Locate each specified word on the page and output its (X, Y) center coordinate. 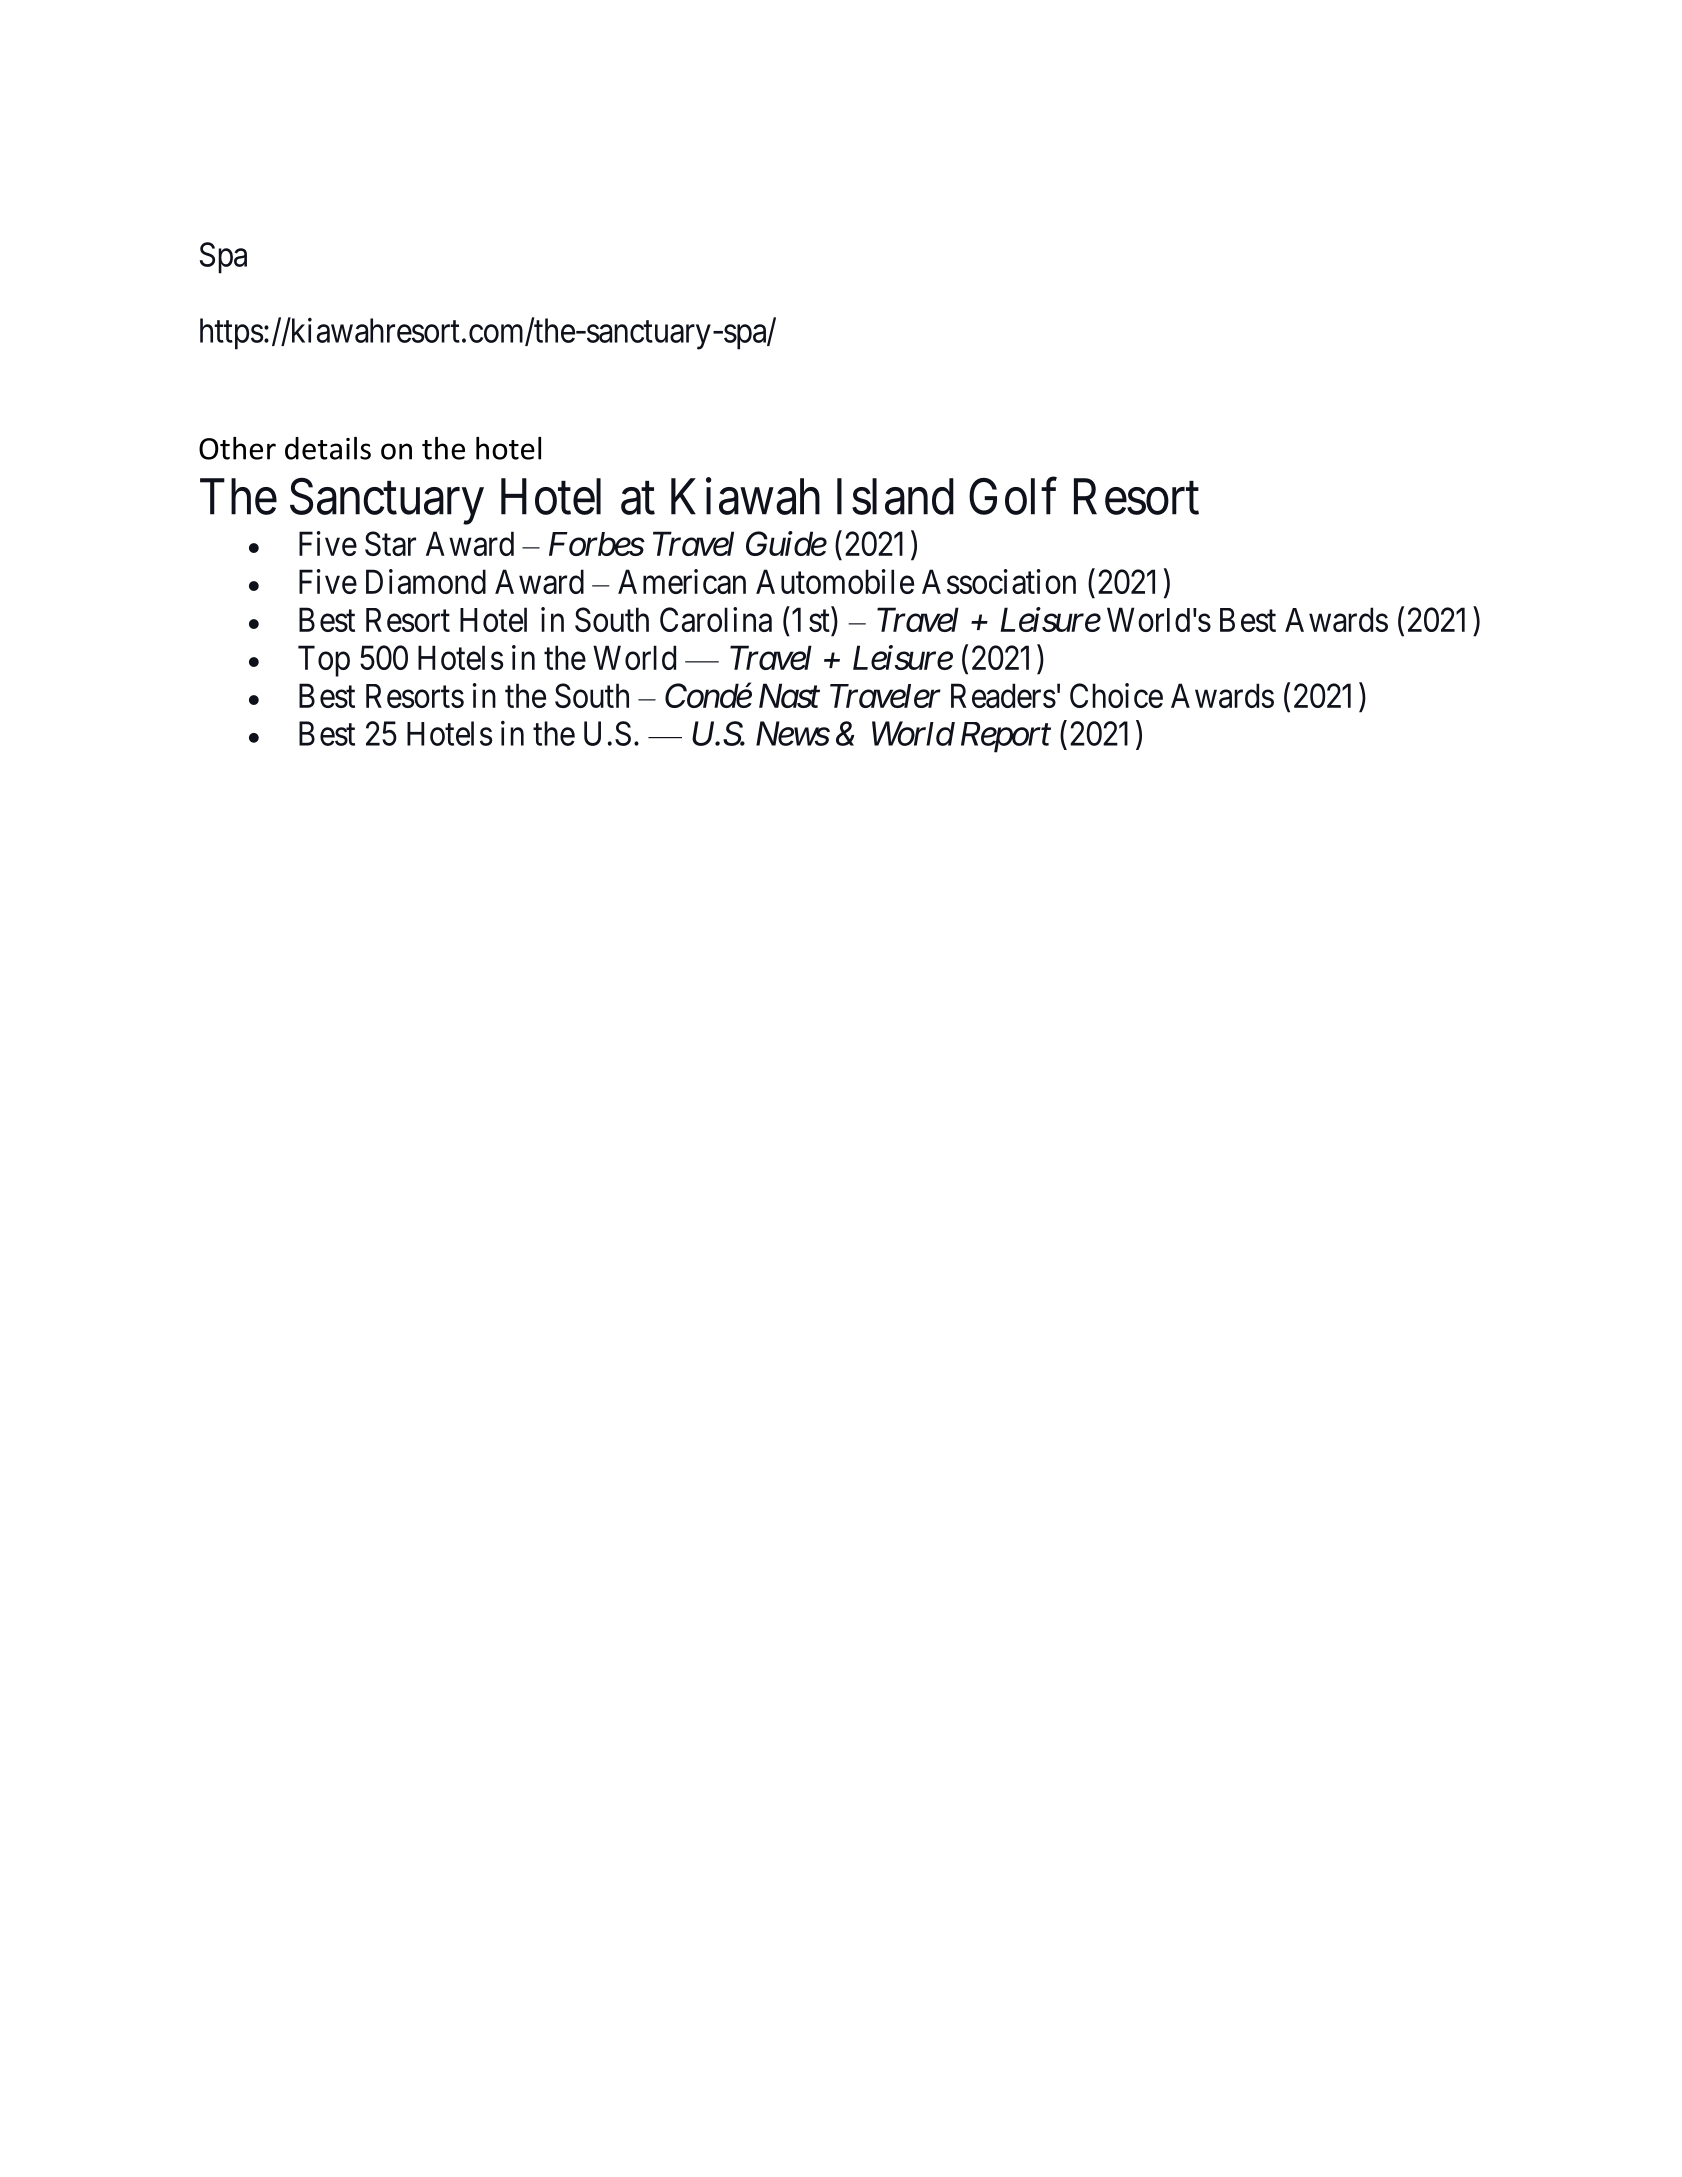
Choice (1116, 695)
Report (1006, 737)
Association (999, 581)
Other (237, 448)
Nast (789, 696)
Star (390, 543)
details (328, 448)
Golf (1013, 496)
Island (895, 496)
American (682, 581)
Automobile (835, 581)
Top (324, 661)
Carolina (716, 619)
